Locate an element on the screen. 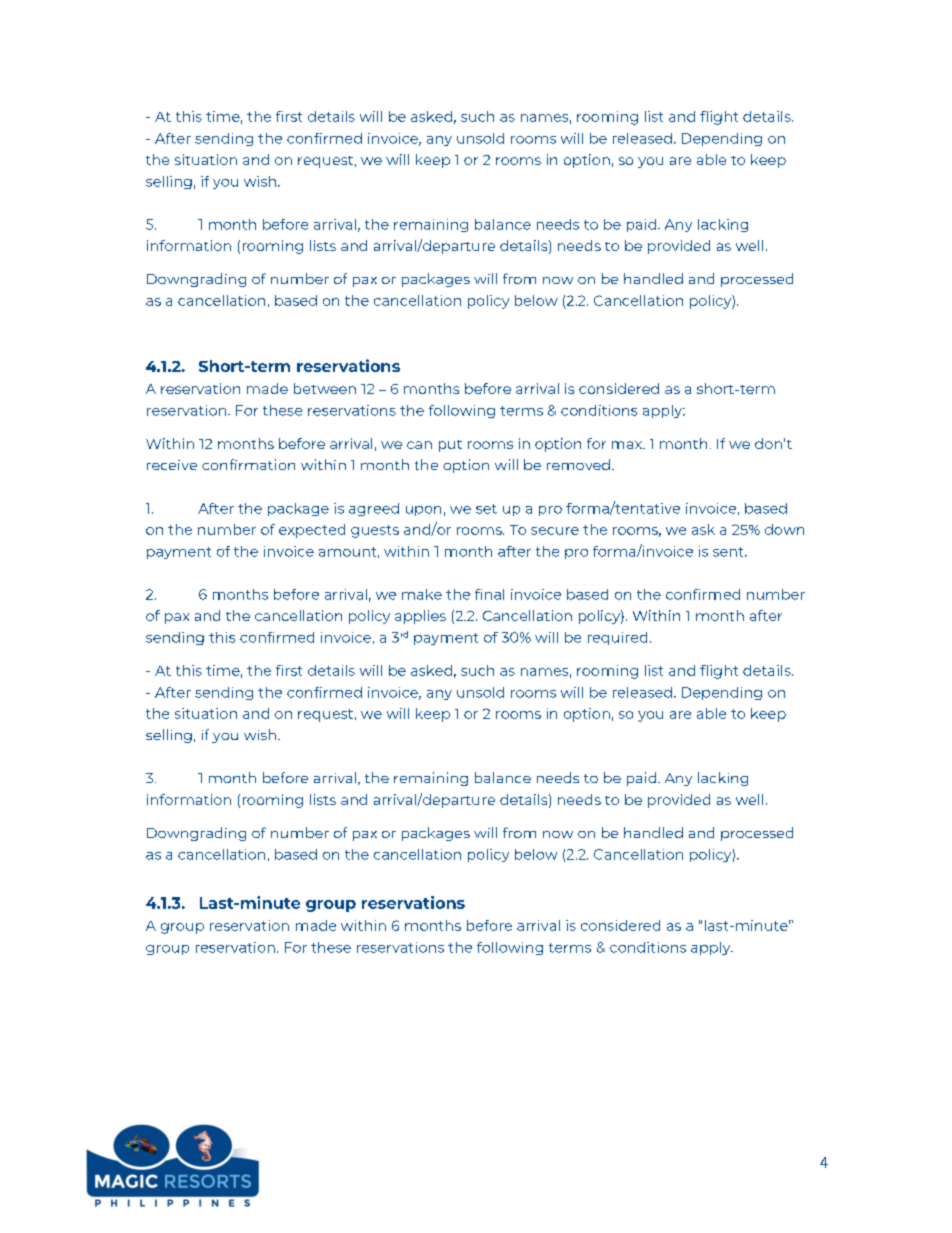 The width and height of the screenshot is (952, 1233). guests is located at coordinates (375, 531).
